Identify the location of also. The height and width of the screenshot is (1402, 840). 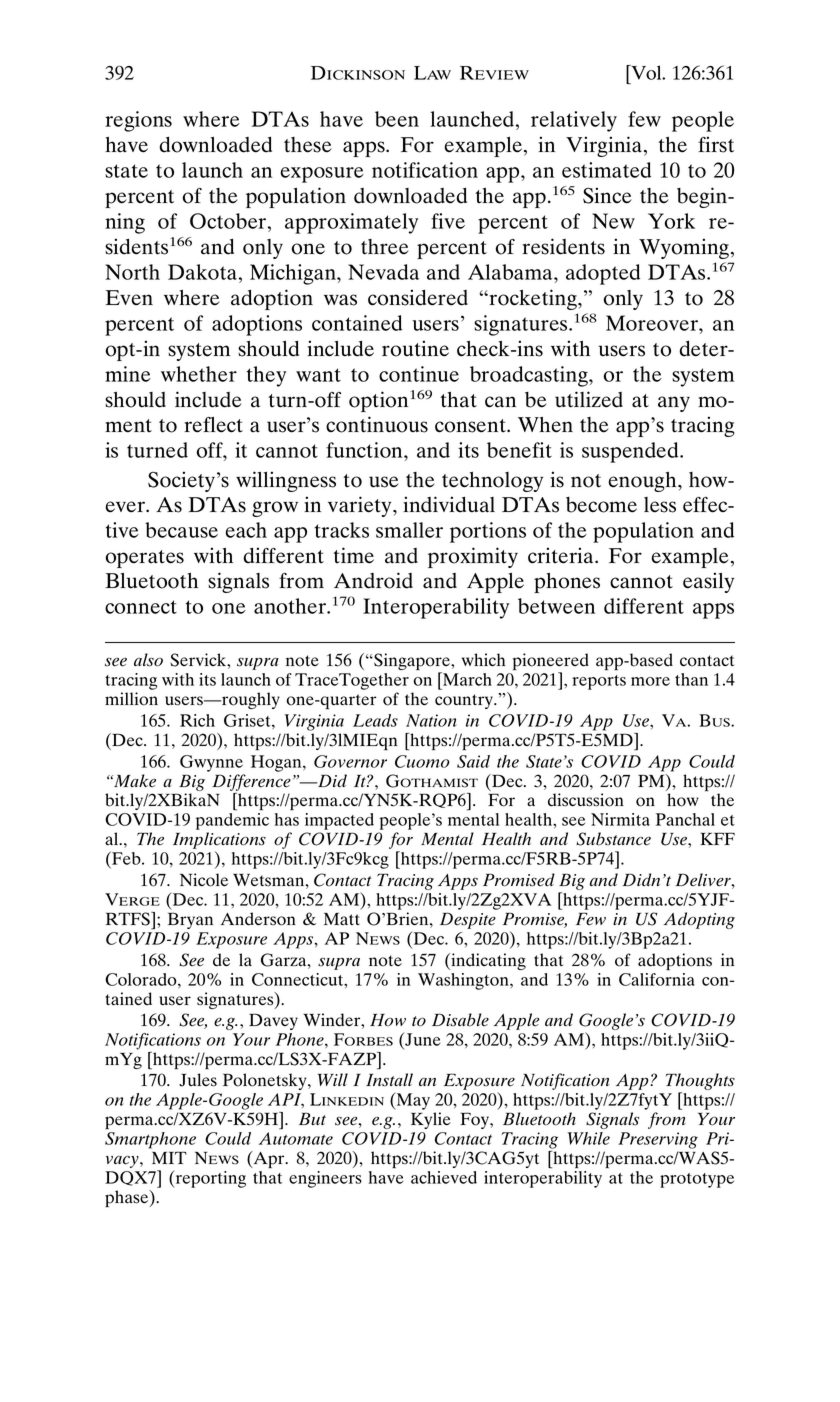
(148, 660).
